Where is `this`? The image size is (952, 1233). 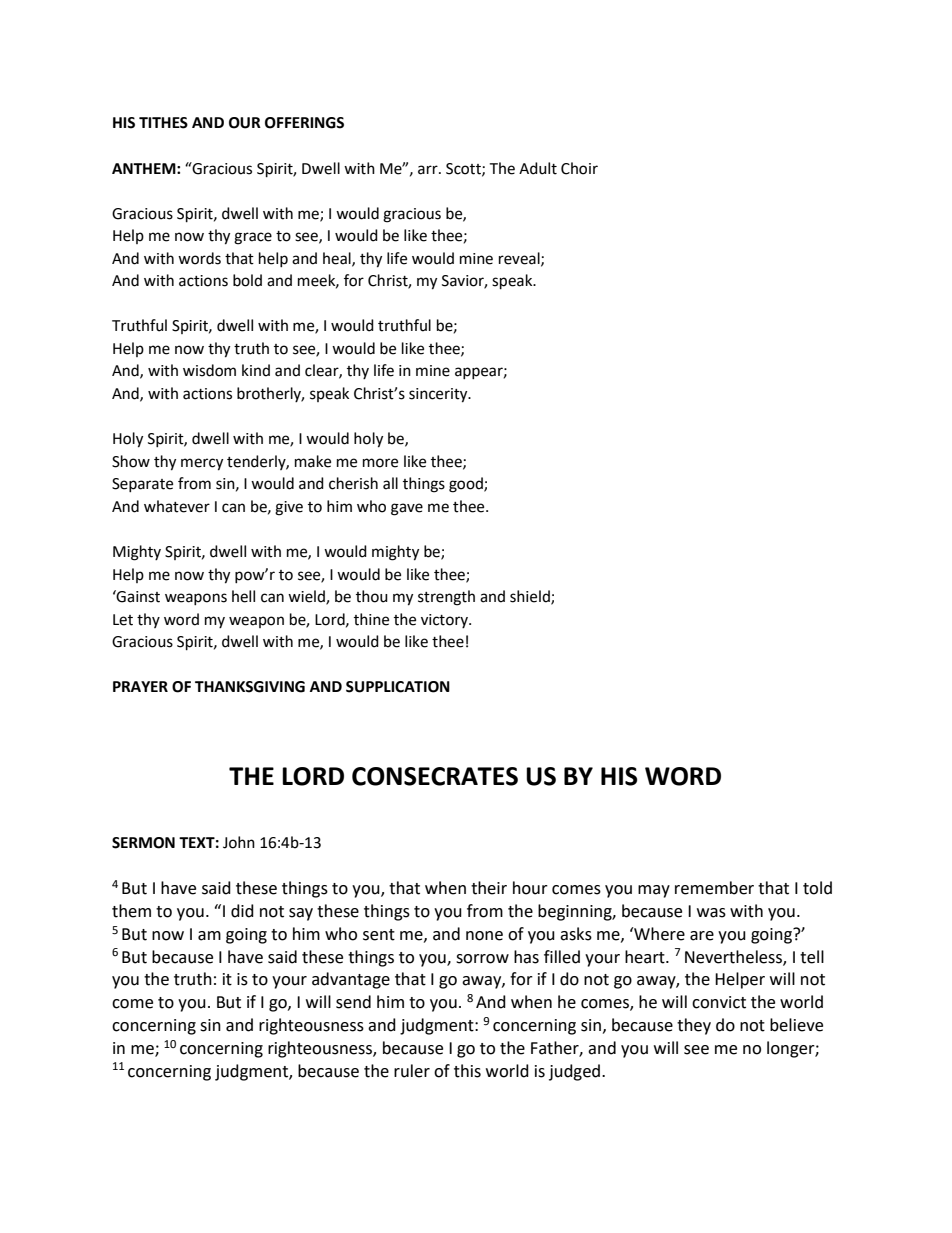
this is located at coordinates (467, 1071).
